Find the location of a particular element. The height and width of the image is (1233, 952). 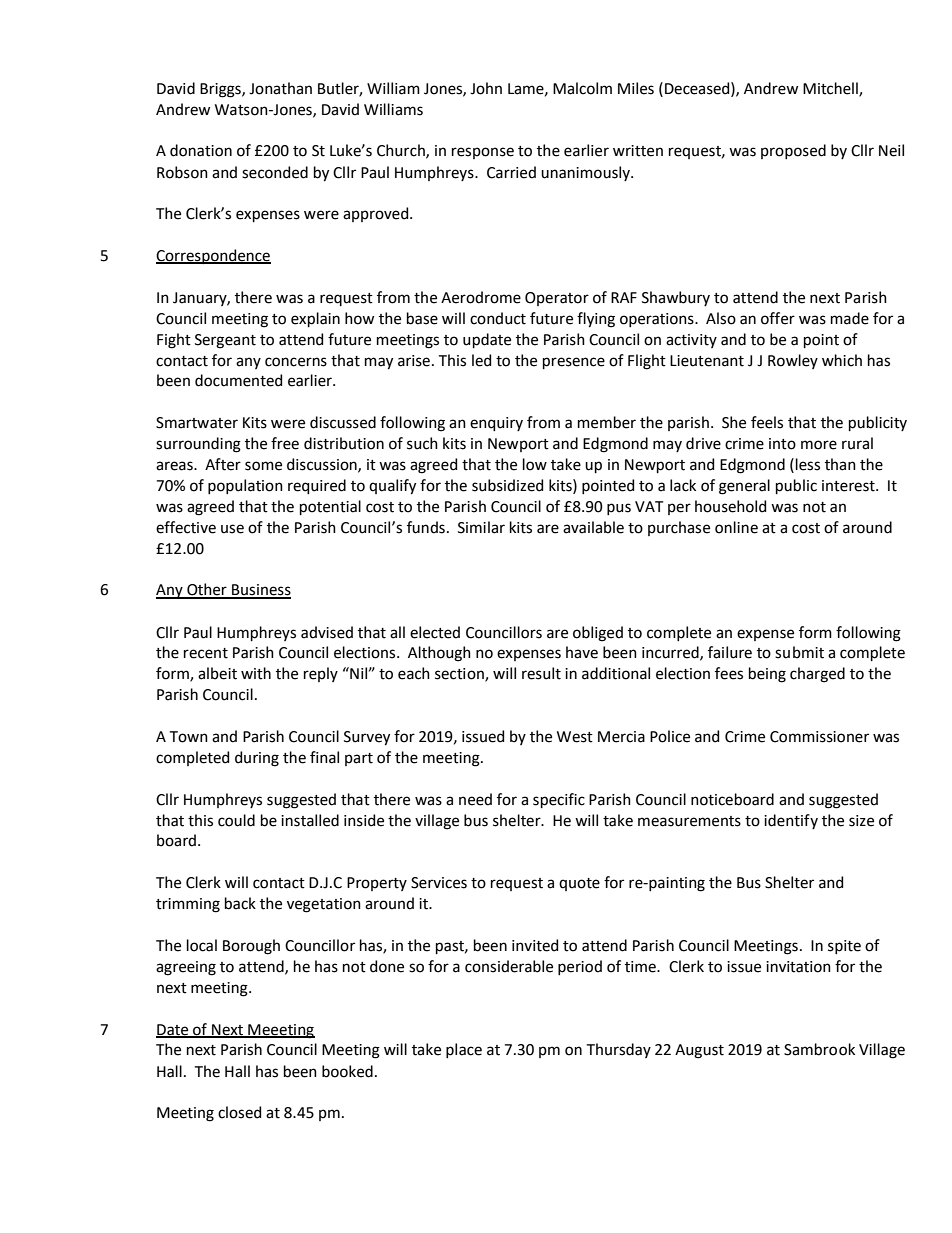

proposed is located at coordinates (793, 151).
